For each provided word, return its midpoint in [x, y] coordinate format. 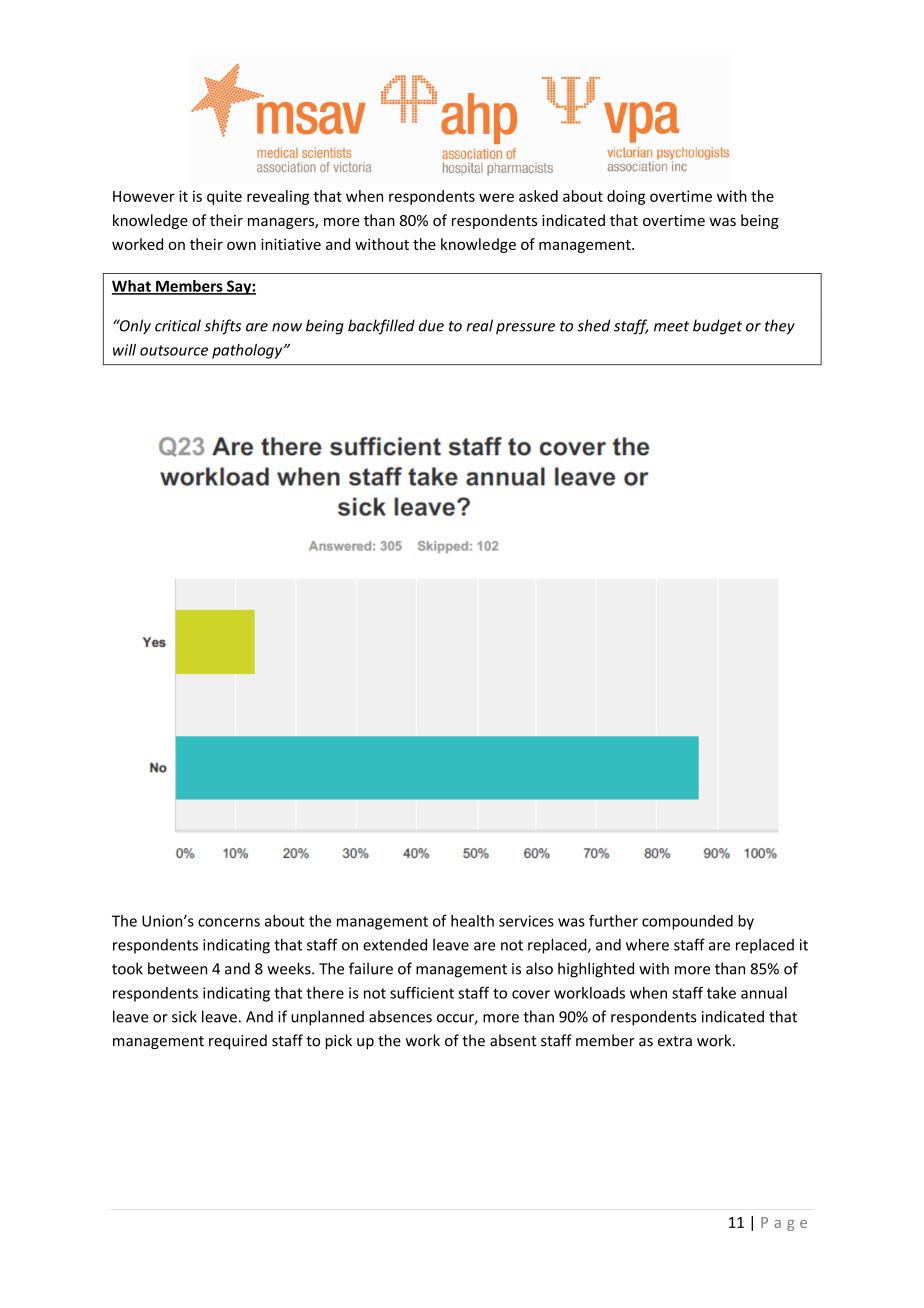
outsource [174, 350]
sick [184, 1016]
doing [626, 197]
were [496, 197]
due [431, 325]
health [472, 921]
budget [717, 327]
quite [224, 197]
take [721, 993]
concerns [229, 922]
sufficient [422, 992]
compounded [687, 922]
